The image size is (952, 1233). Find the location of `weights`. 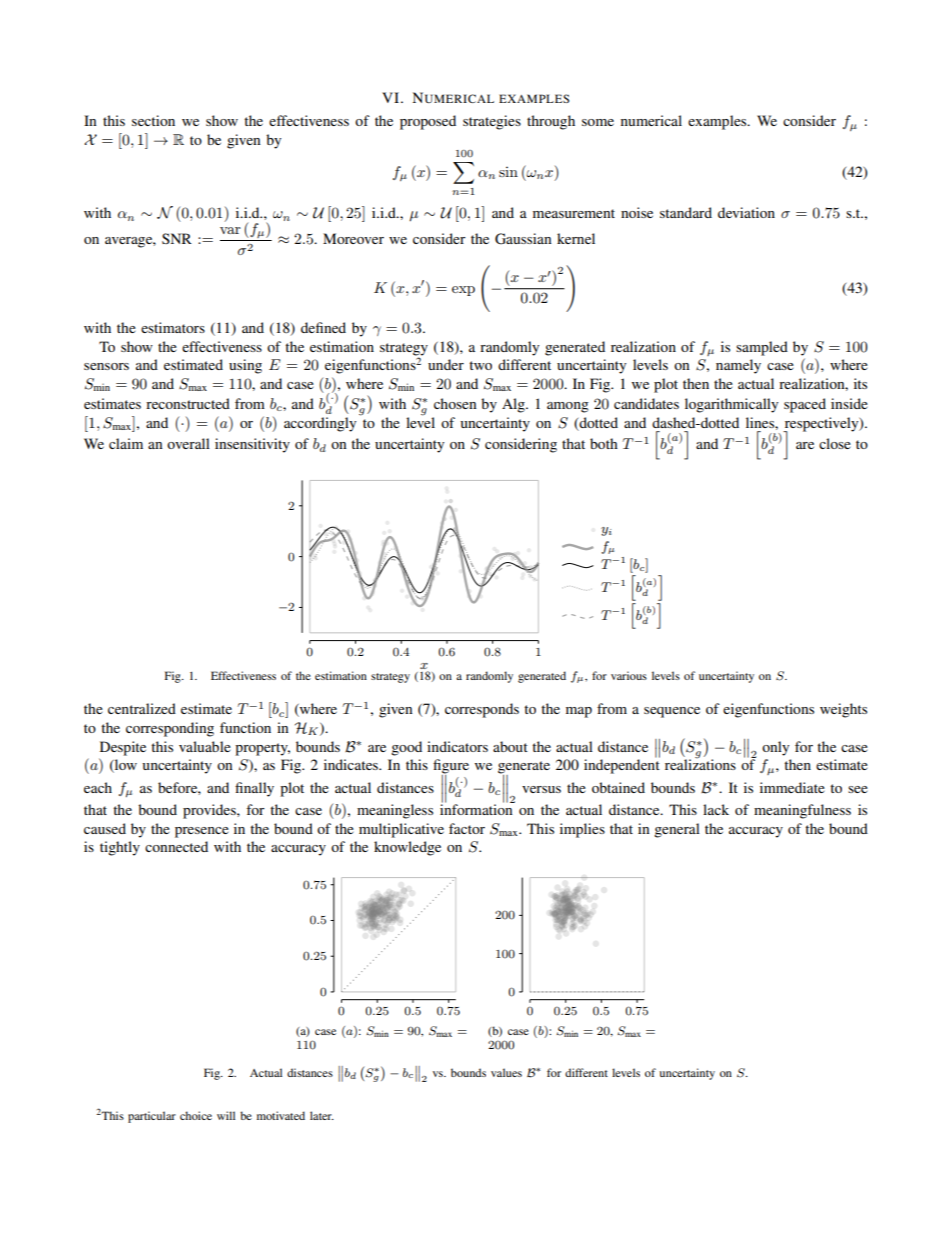

weights is located at coordinates (843, 710).
